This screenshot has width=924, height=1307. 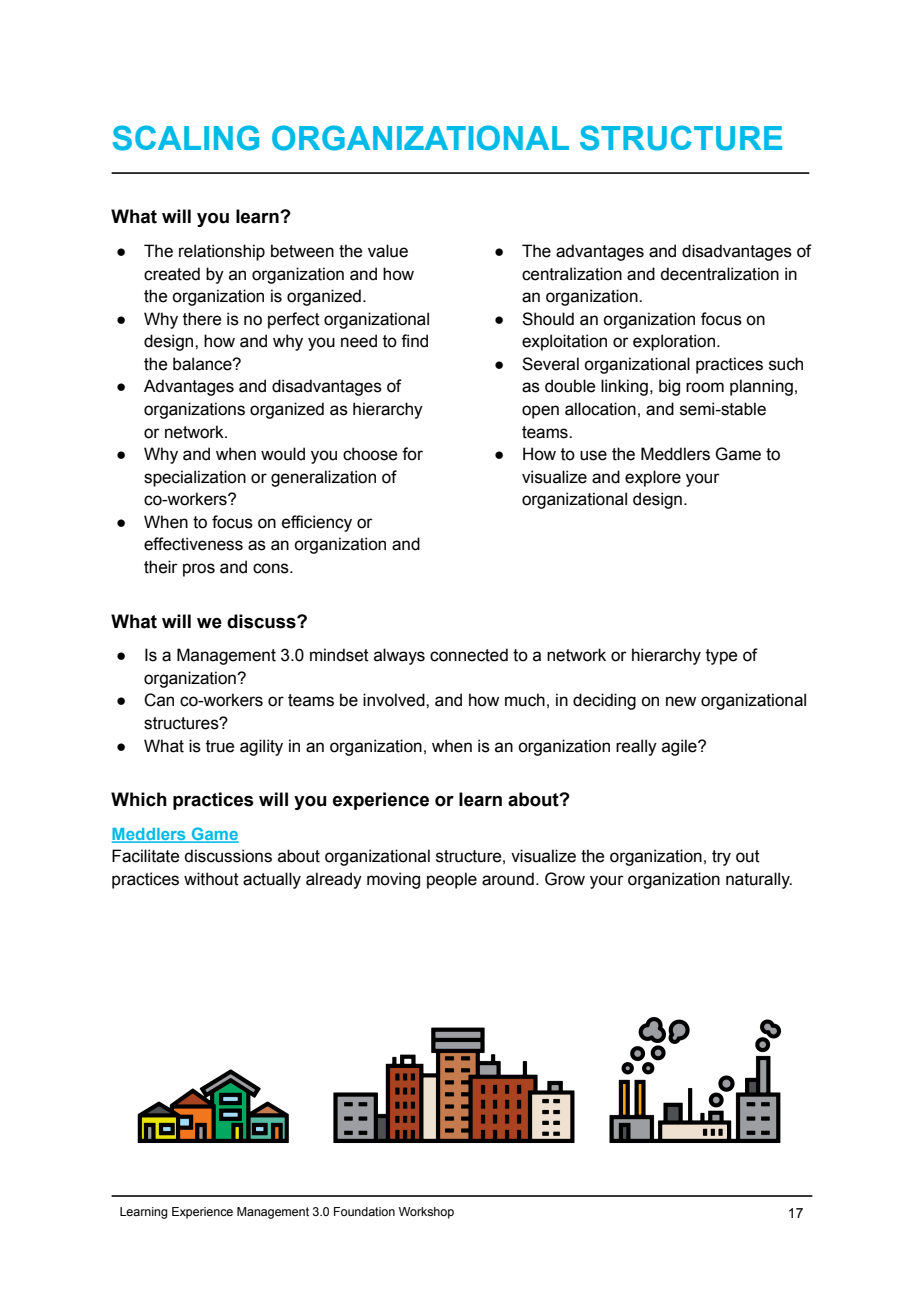 I want to click on Foundation, so click(x=364, y=1211).
